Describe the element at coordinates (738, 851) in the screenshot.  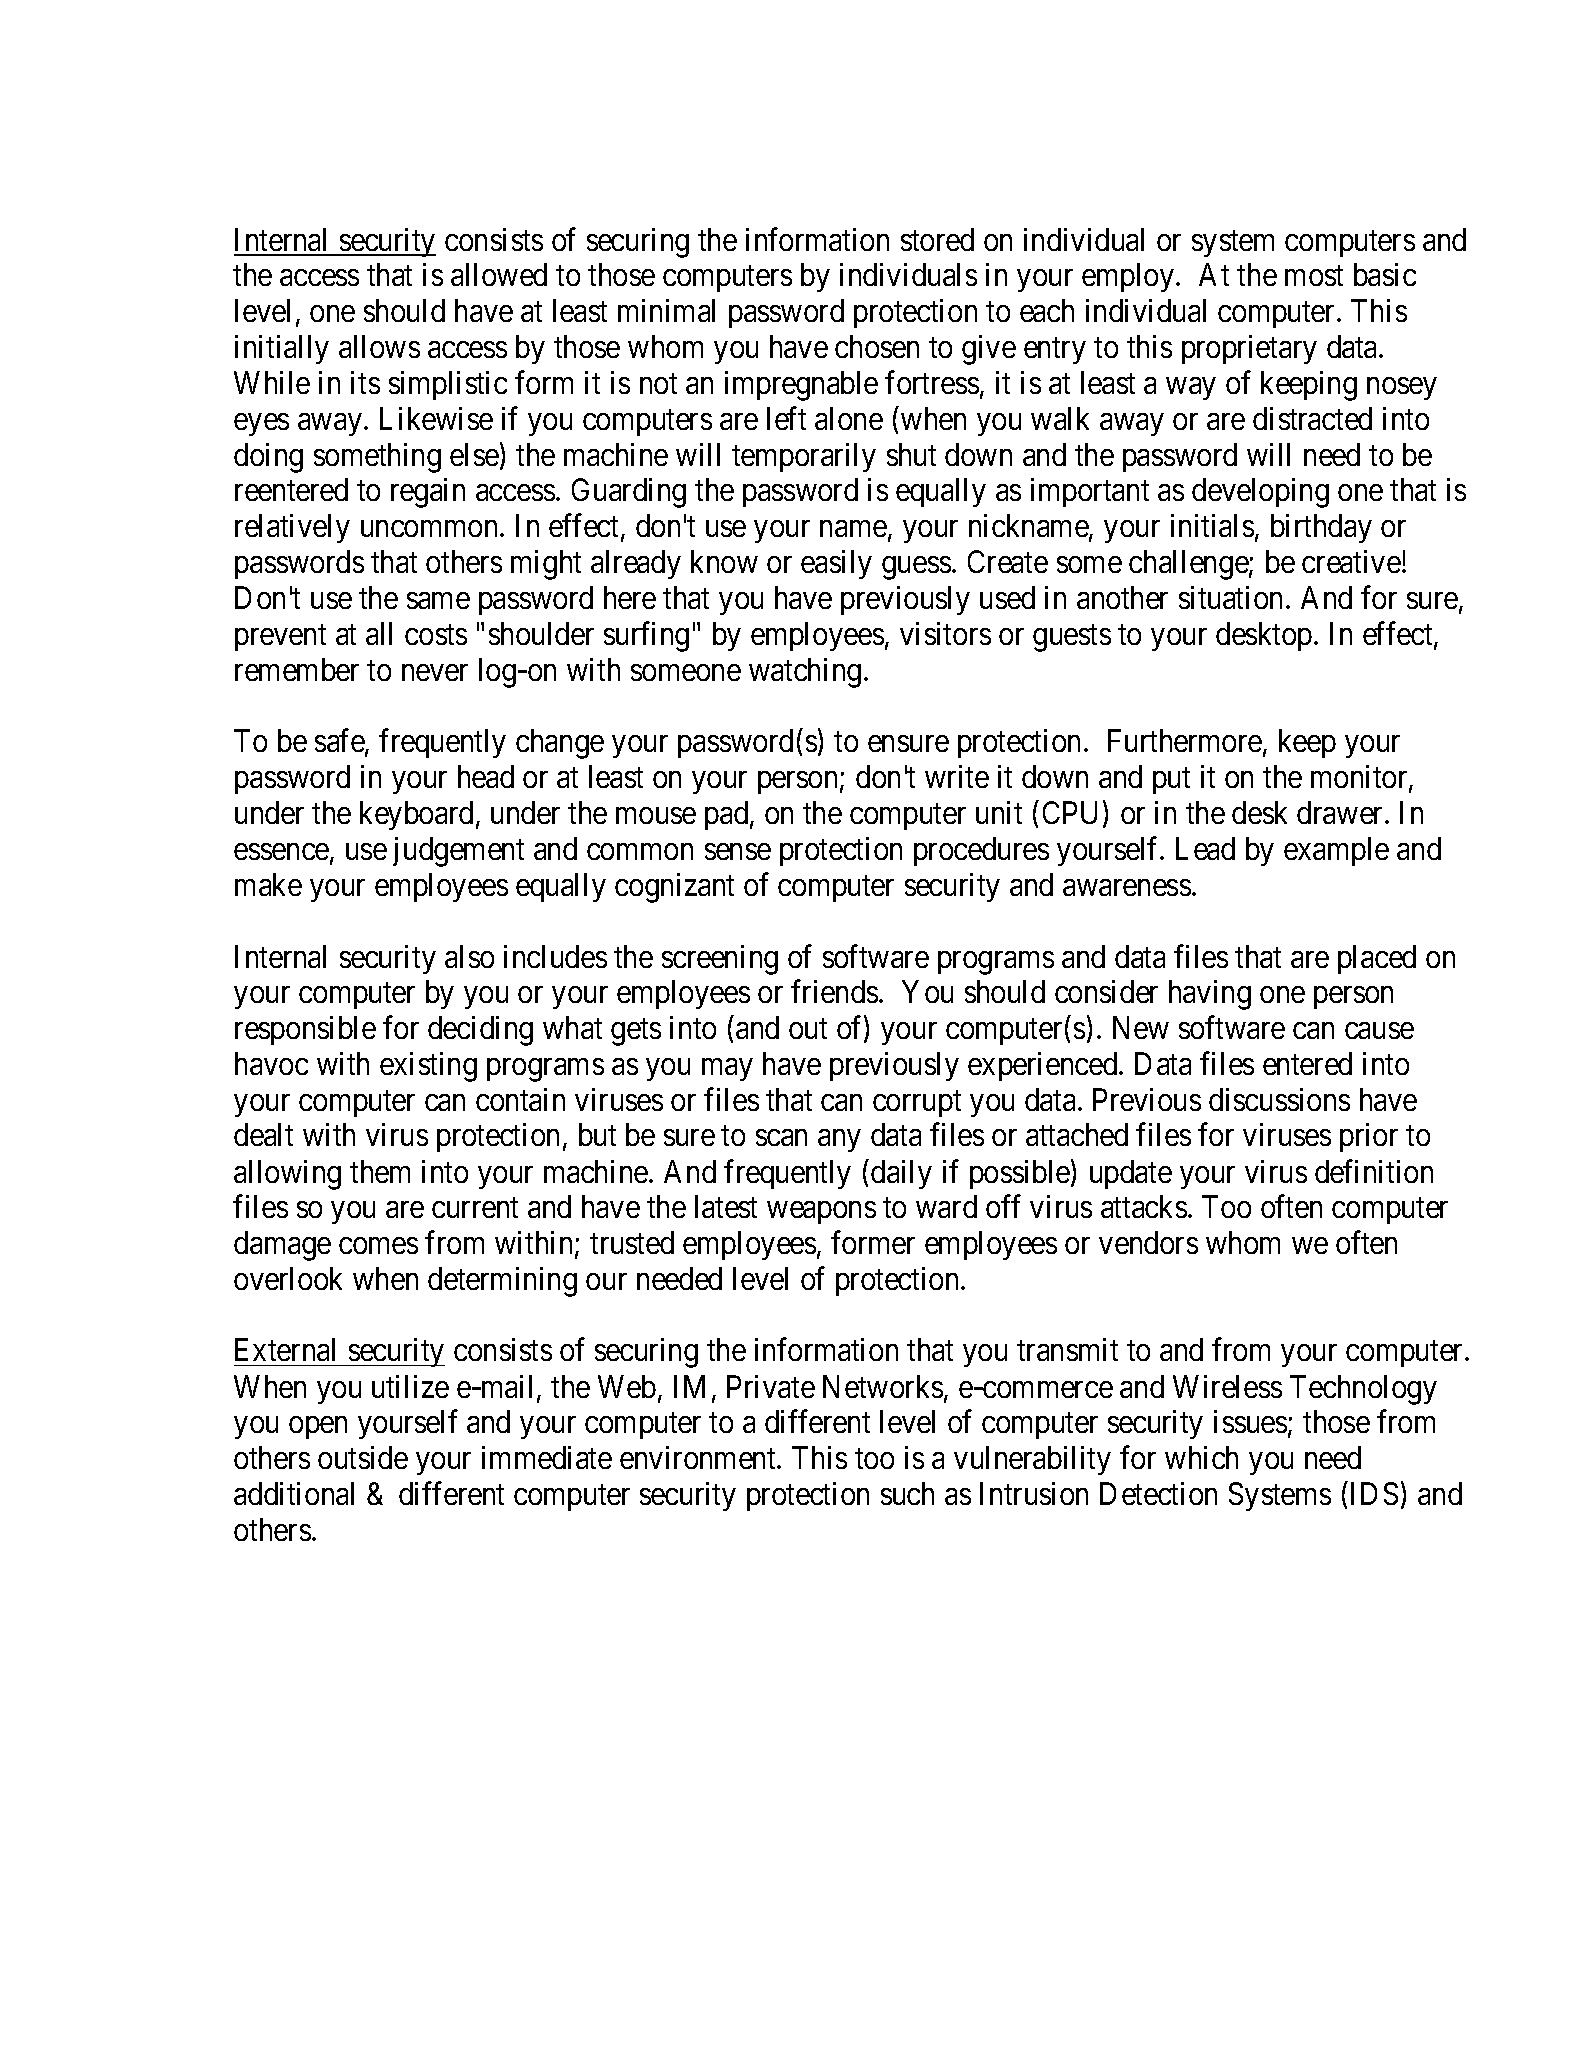
I see `sense` at that location.
